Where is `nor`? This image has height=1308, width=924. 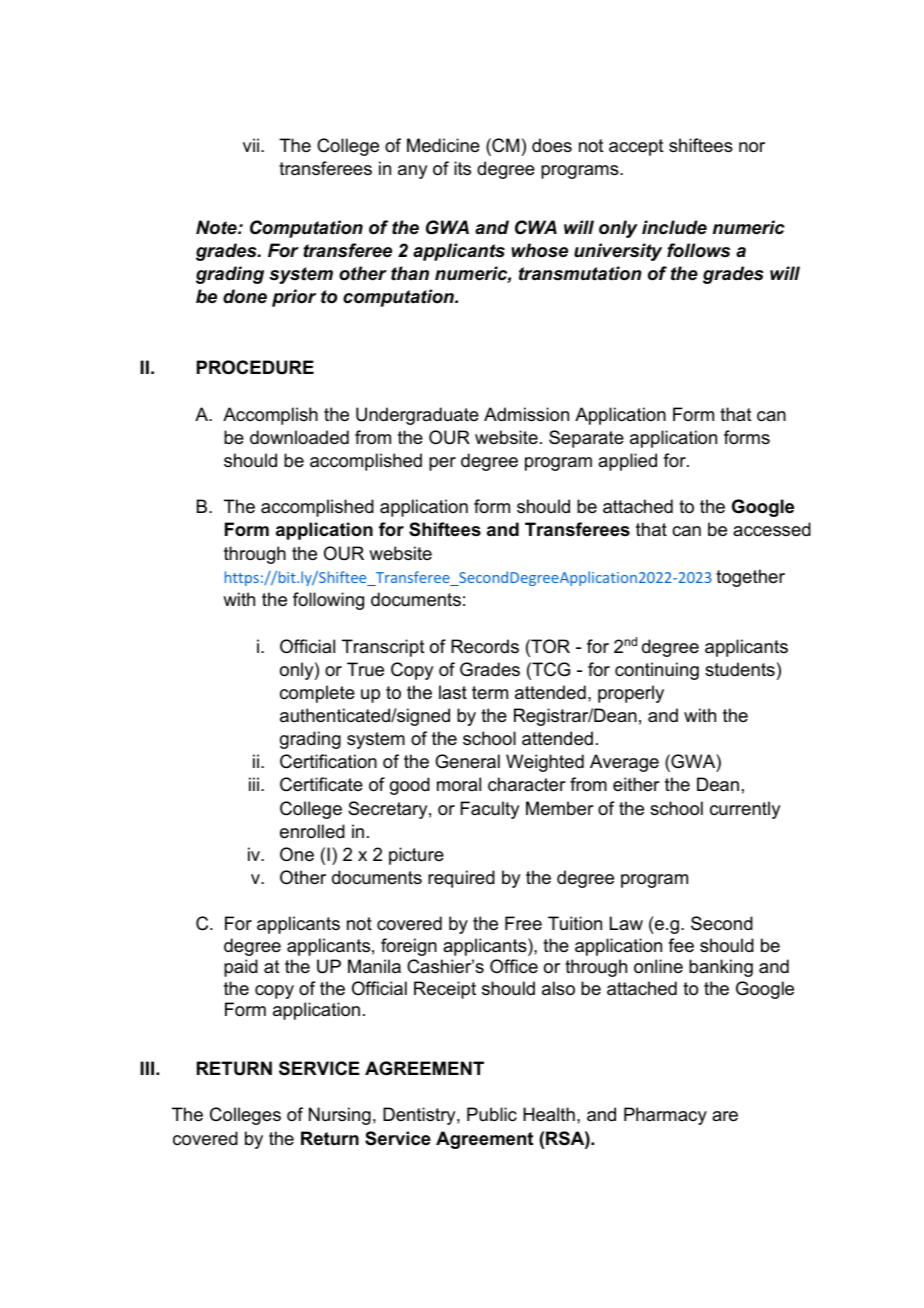 nor is located at coordinates (752, 147).
